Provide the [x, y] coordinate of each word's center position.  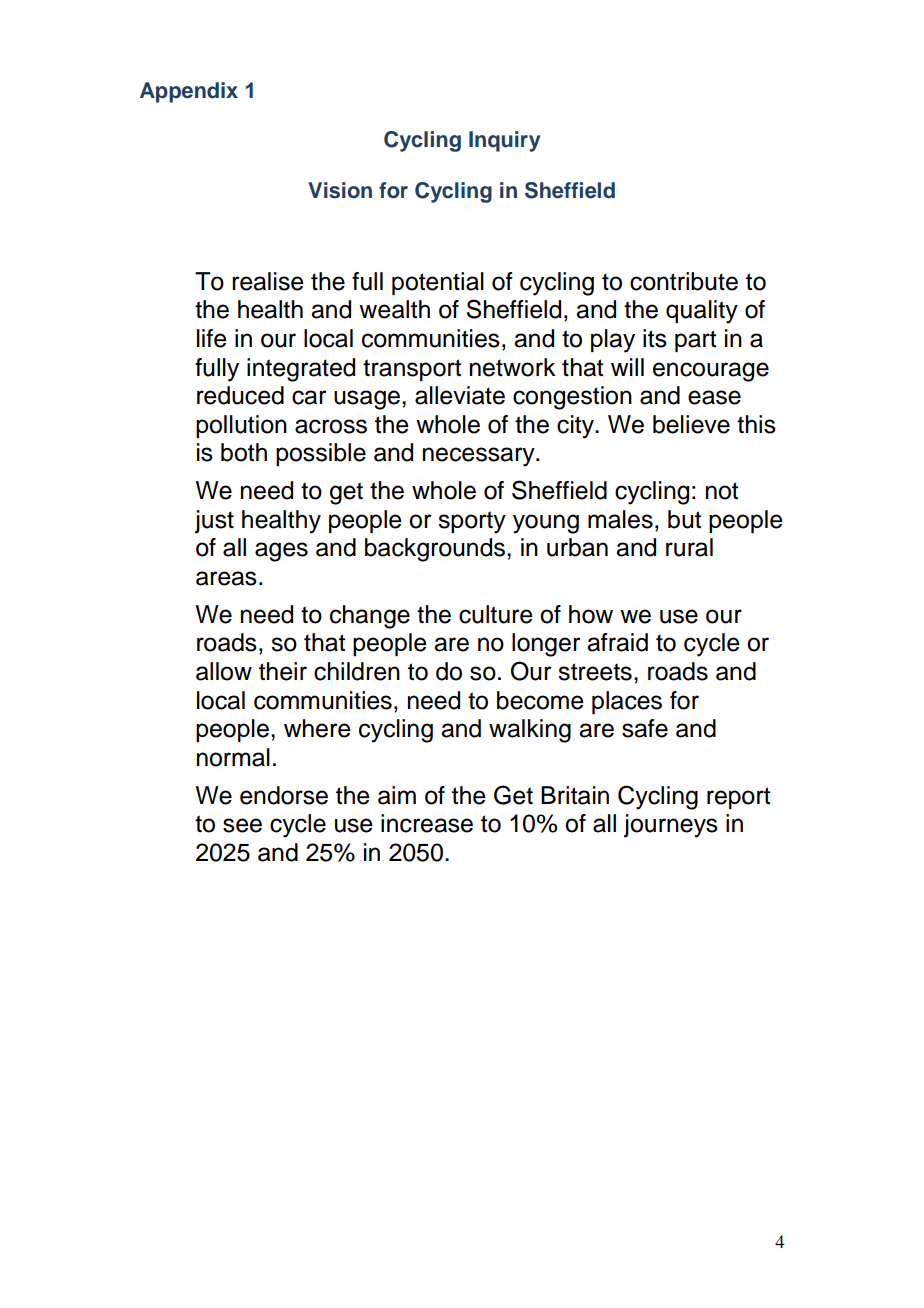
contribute [684, 281]
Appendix [189, 92]
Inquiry [504, 141]
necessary [480, 457]
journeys [671, 826]
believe [691, 424]
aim [397, 795]
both [244, 452]
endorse [284, 795]
